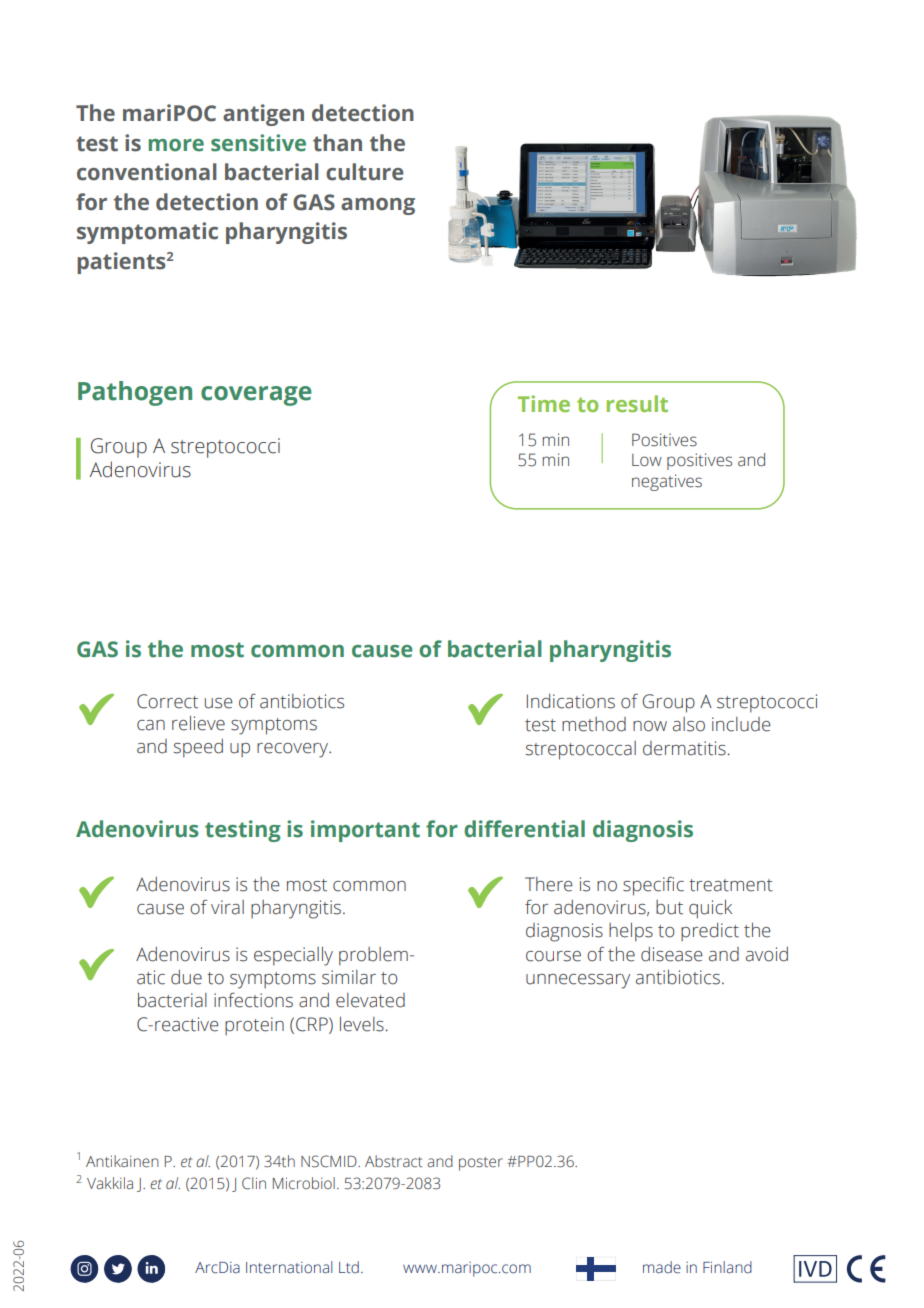  I want to click on differential, so click(524, 829).
